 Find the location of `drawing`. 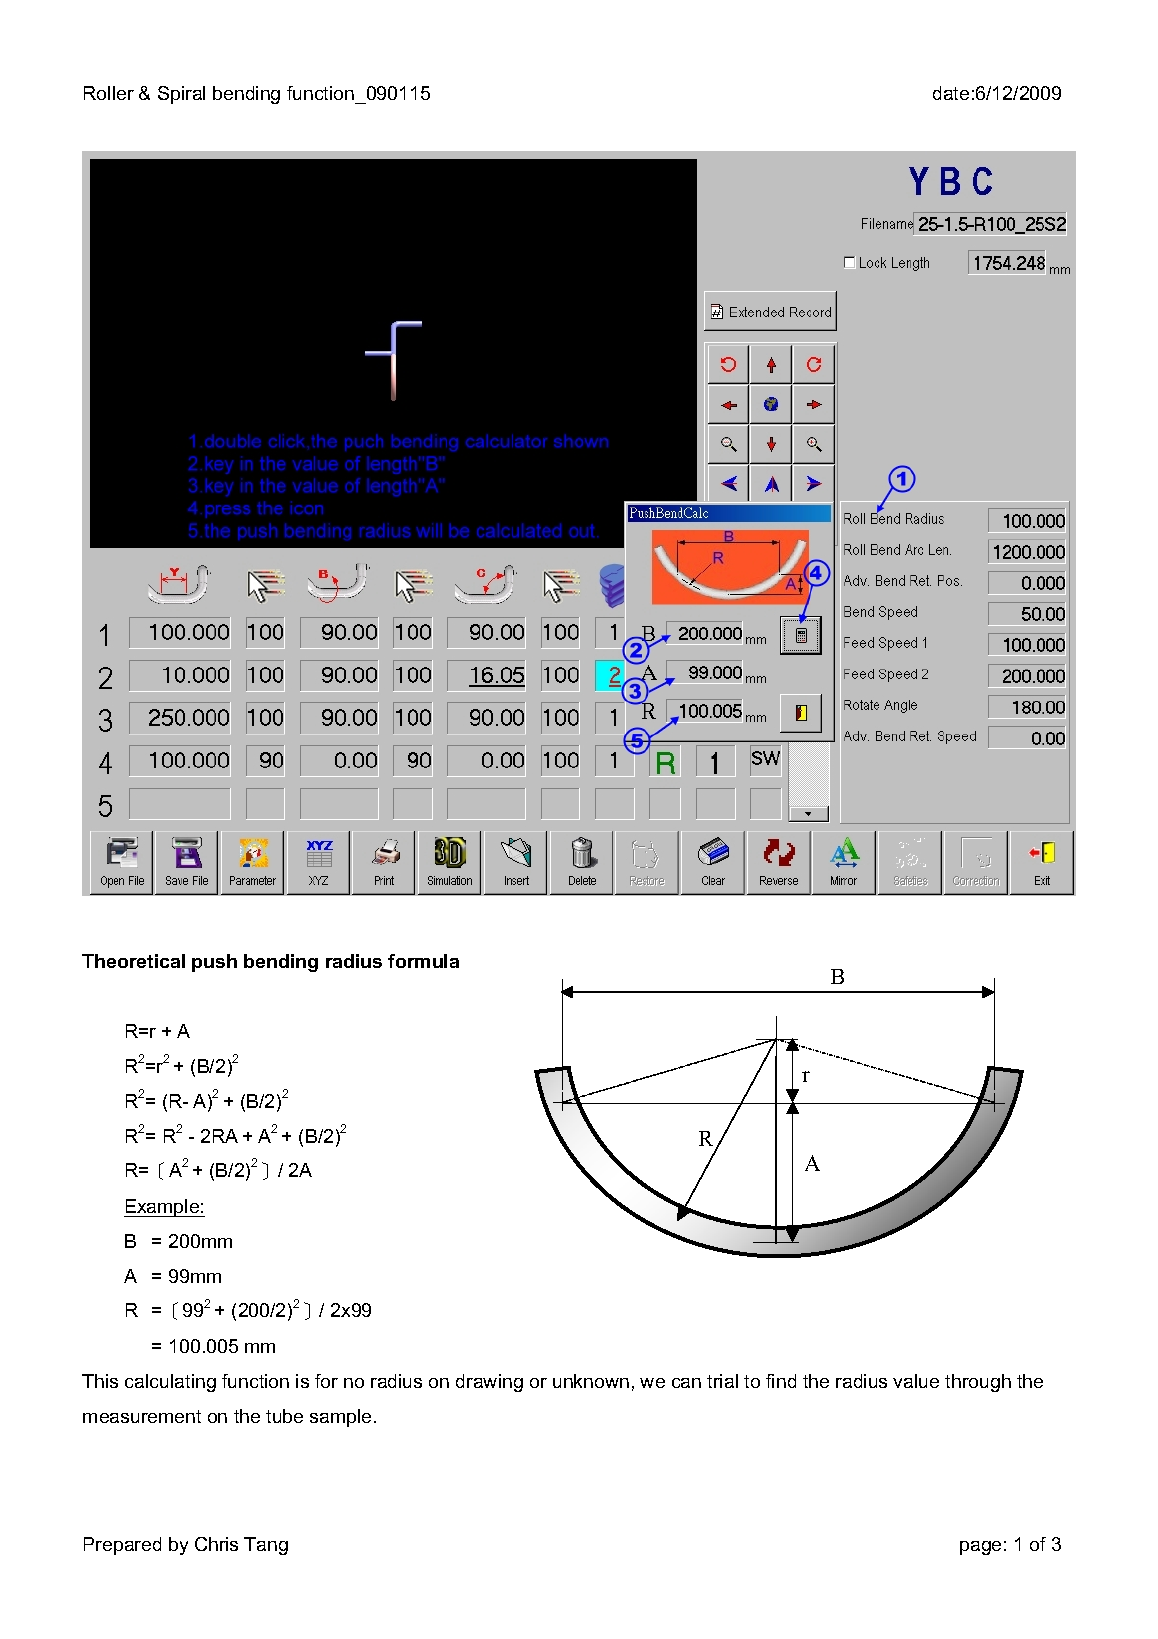

drawing is located at coordinates (489, 1383).
